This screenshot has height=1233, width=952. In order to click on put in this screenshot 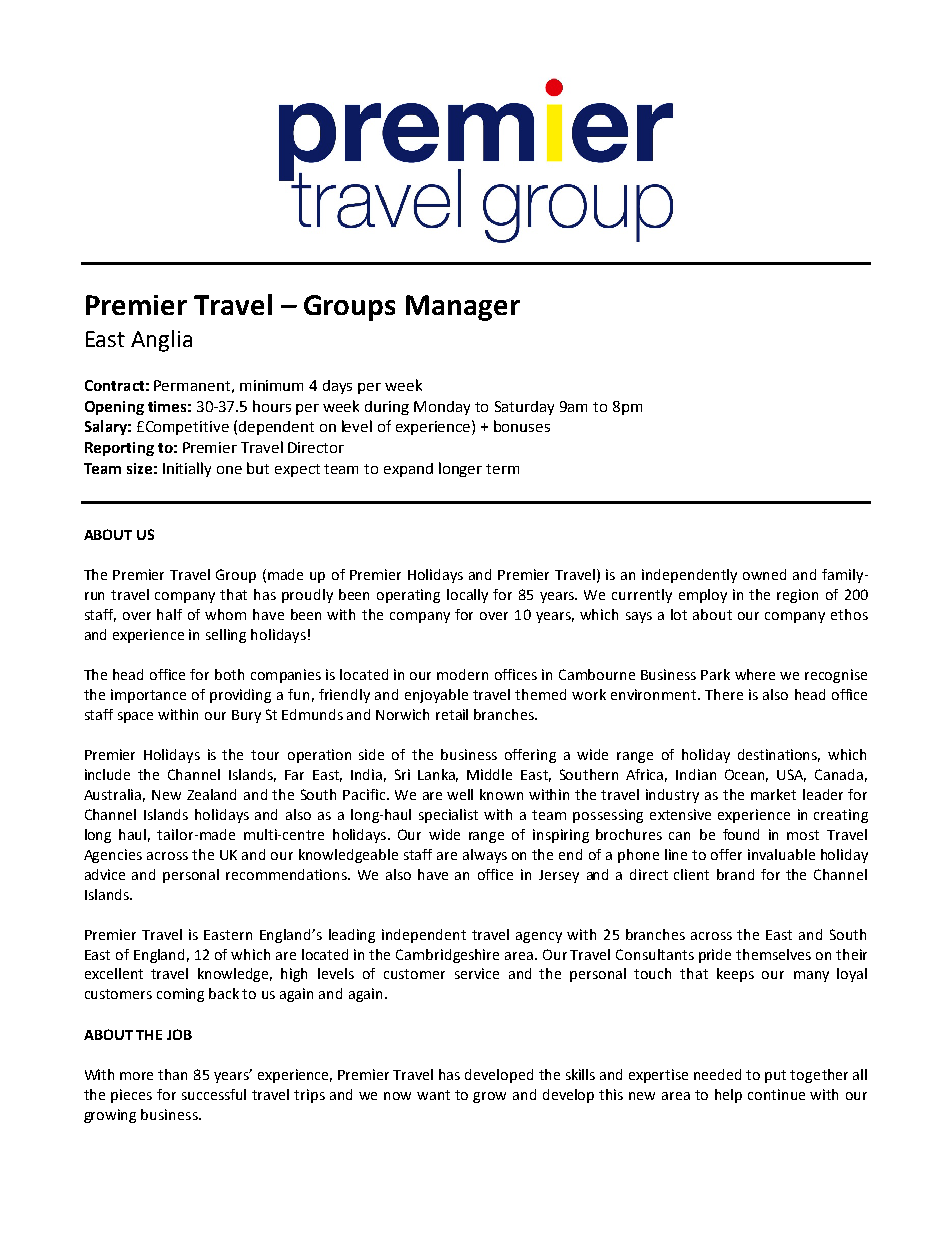, I will do `click(775, 1076)`.
